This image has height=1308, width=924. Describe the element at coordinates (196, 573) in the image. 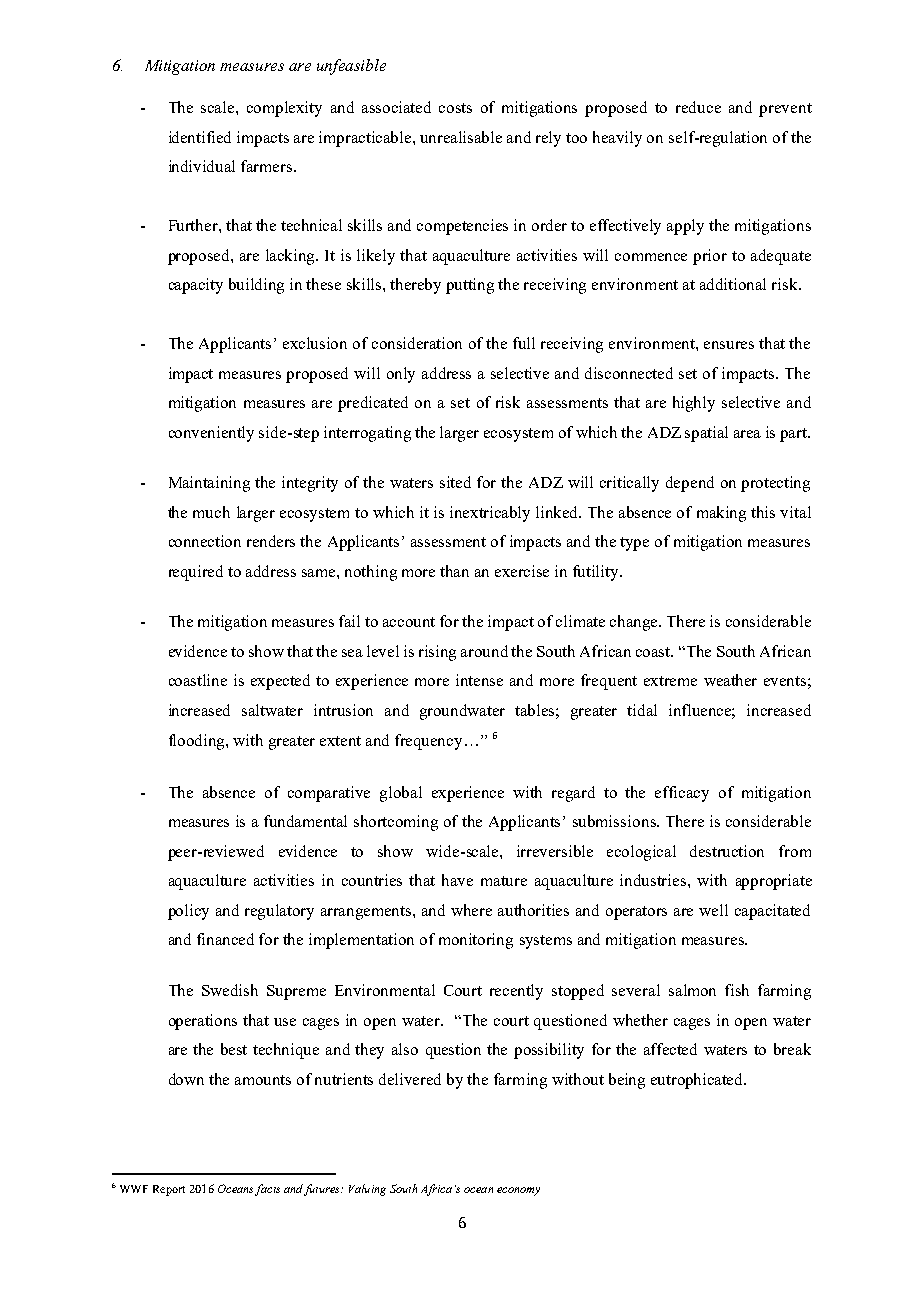

I see `required` at that location.
